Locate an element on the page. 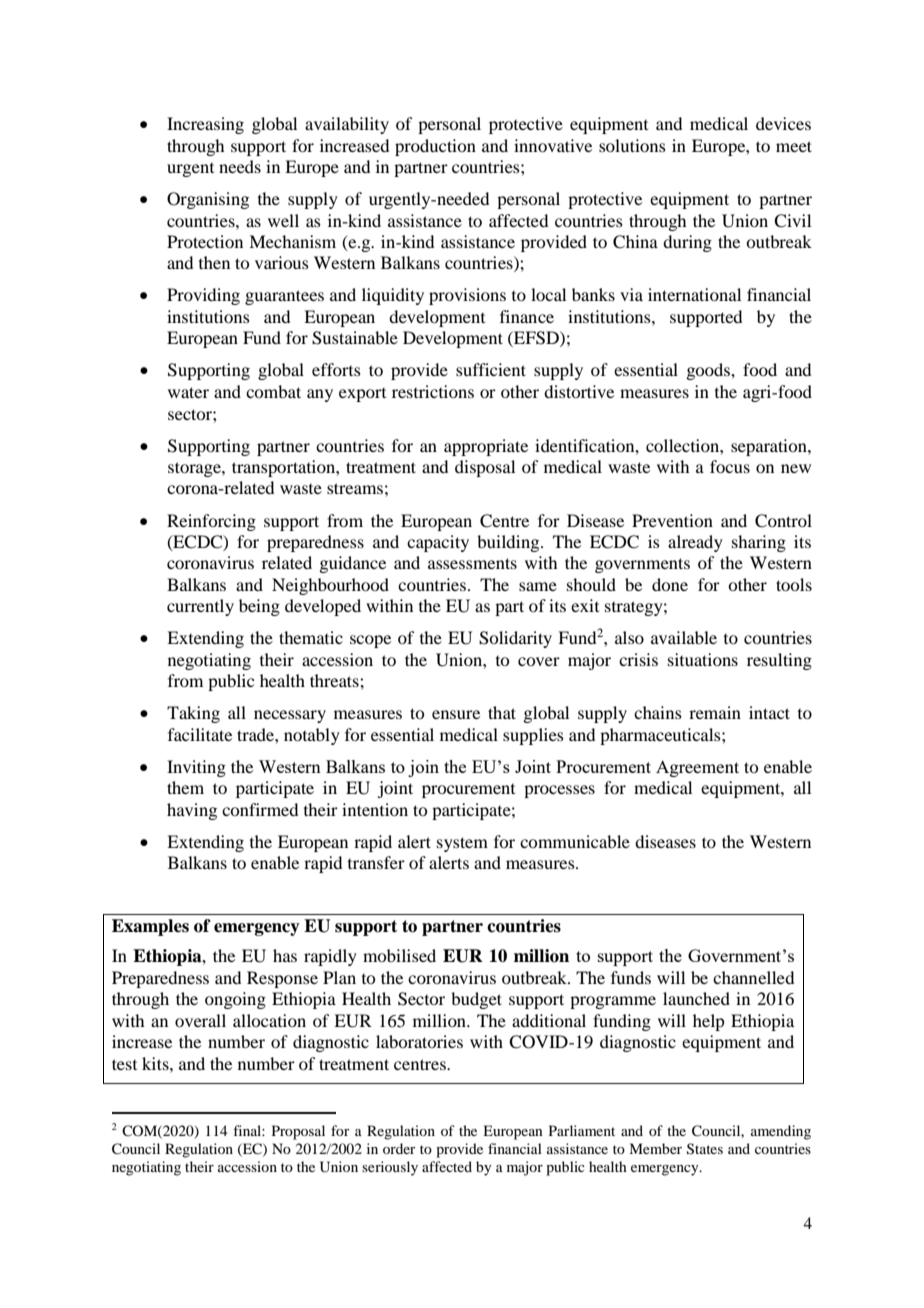  Solidarity is located at coordinates (515, 639).
